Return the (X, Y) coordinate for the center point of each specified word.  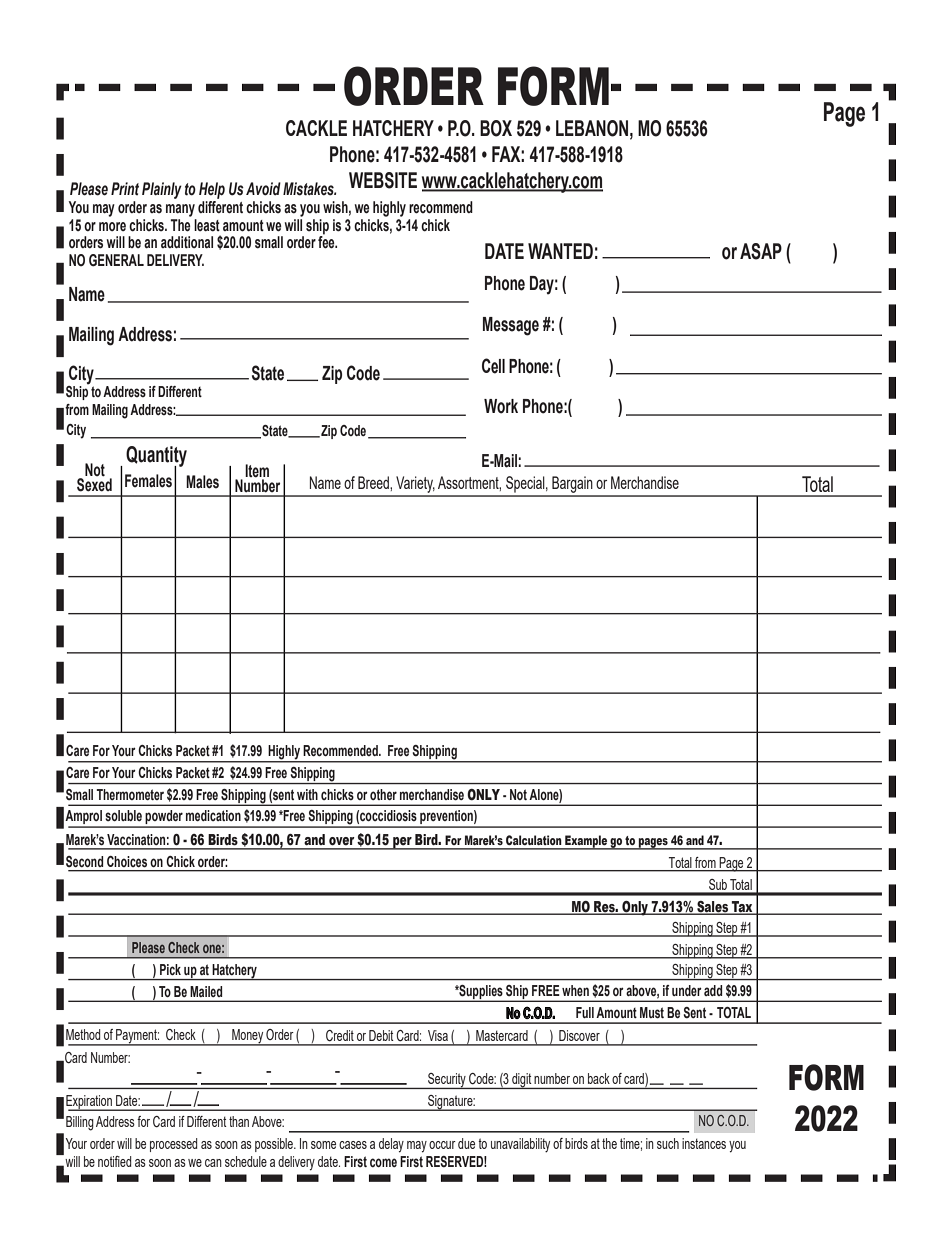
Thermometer (130, 794)
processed (173, 1145)
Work (501, 406)
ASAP (761, 251)
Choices (127, 861)
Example (586, 842)
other (383, 794)
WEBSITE (383, 180)
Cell (493, 366)
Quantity (156, 457)
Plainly (162, 190)
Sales (713, 907)
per (402, 843)
